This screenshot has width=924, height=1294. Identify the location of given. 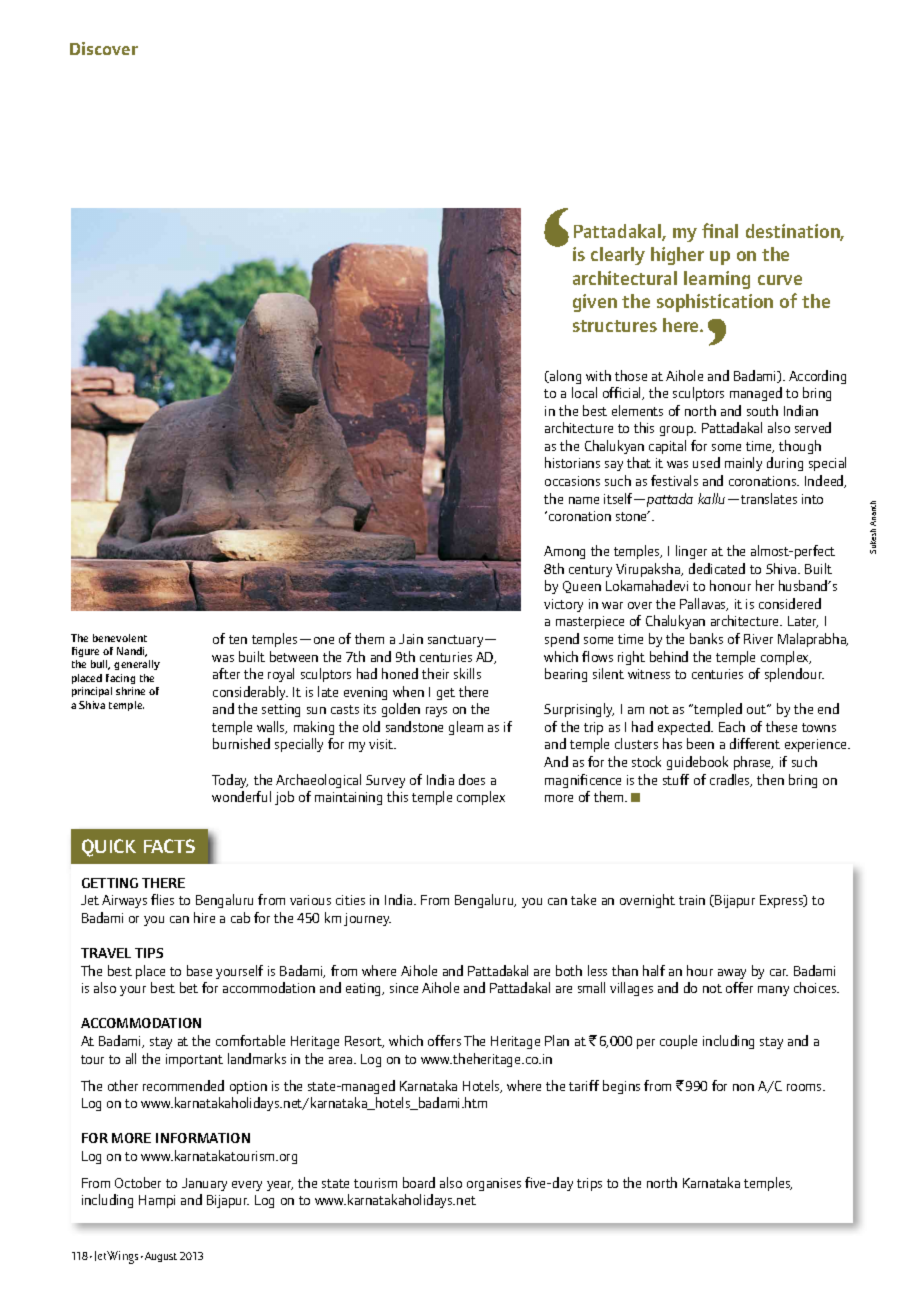
(595, 303).
